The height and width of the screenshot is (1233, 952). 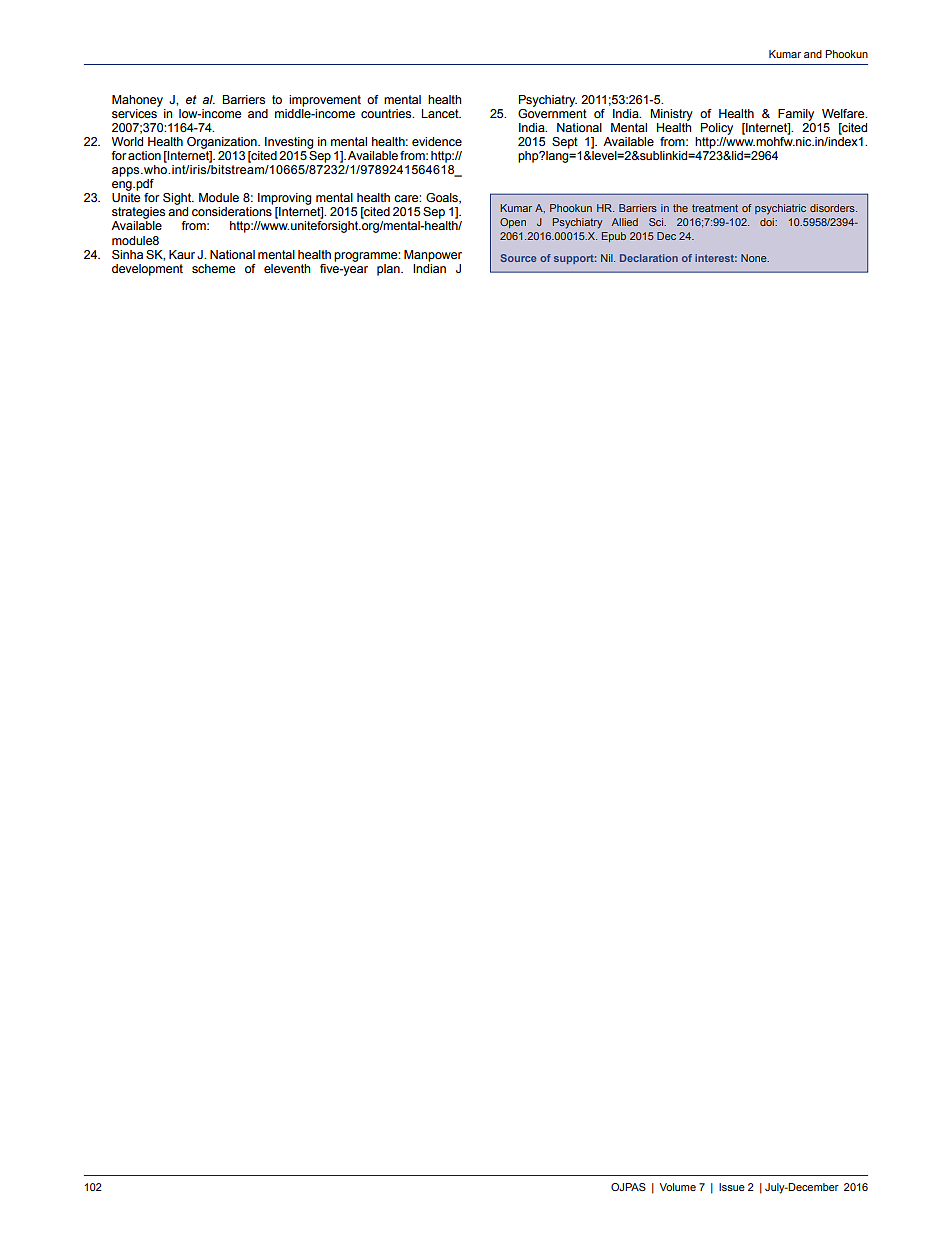 What do you see at coordinates (717, 129) in the screenshot?
I see `Policy` at bounding box center [717, 129].
